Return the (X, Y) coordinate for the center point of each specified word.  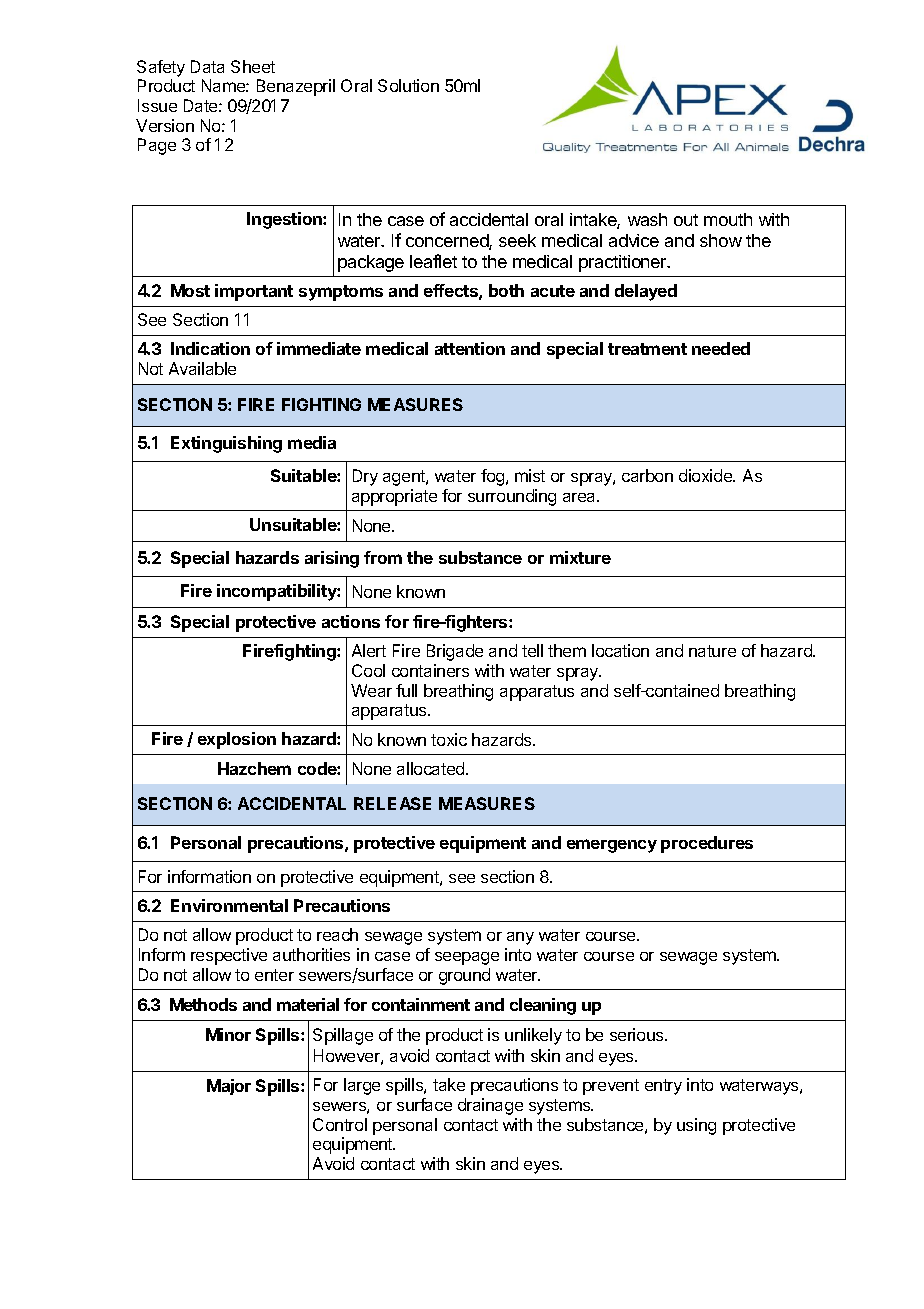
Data (207, 66)
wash (647, 219)
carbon (647, 475)
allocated (432, 768)
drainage (490, 1106)
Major (229, 1087)
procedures (707, 844)
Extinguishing (226, 444)
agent (405, 478)
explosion (237, 740)
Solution (408, 85)
